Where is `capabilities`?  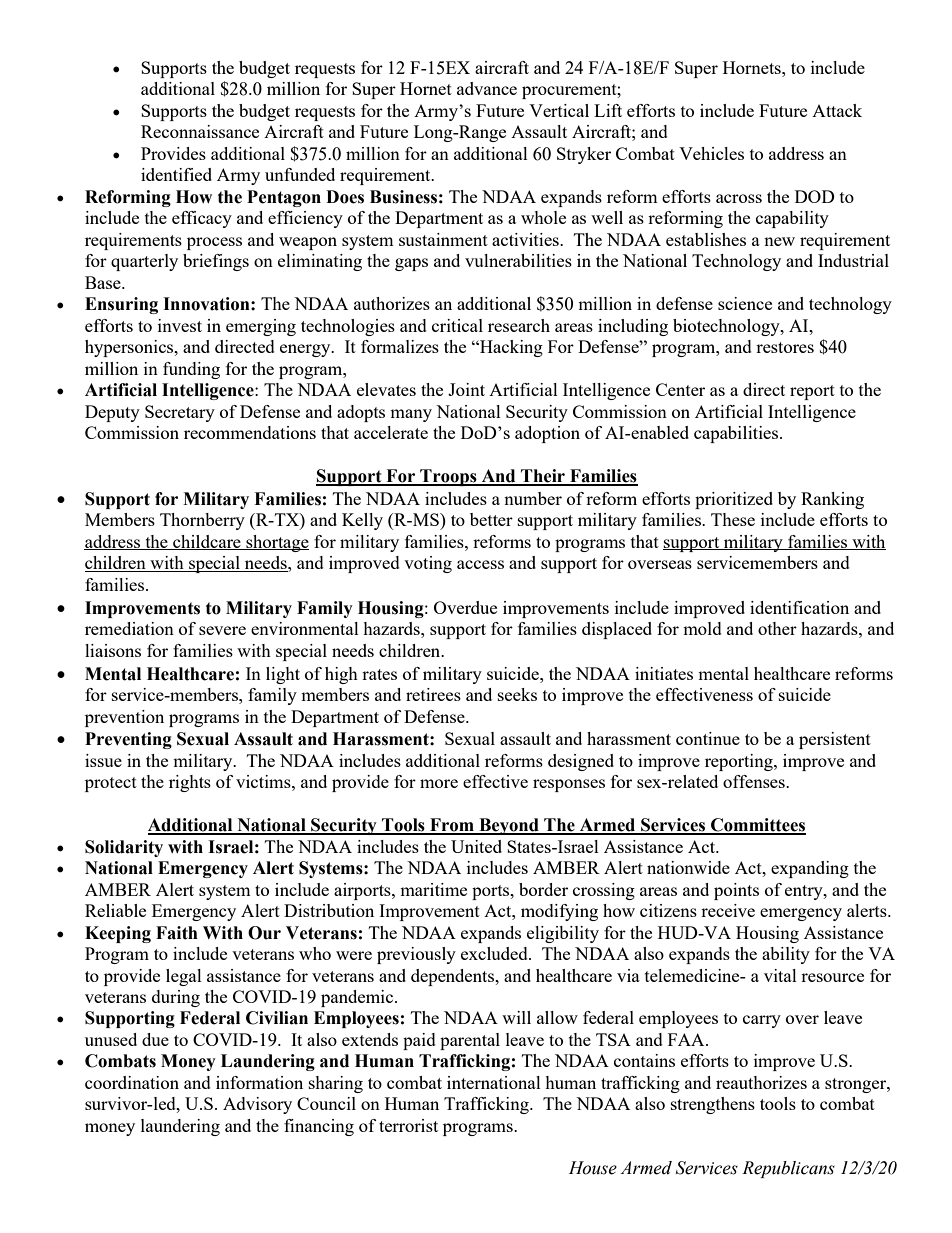 capabilities is located at coordinates (737, 434).
